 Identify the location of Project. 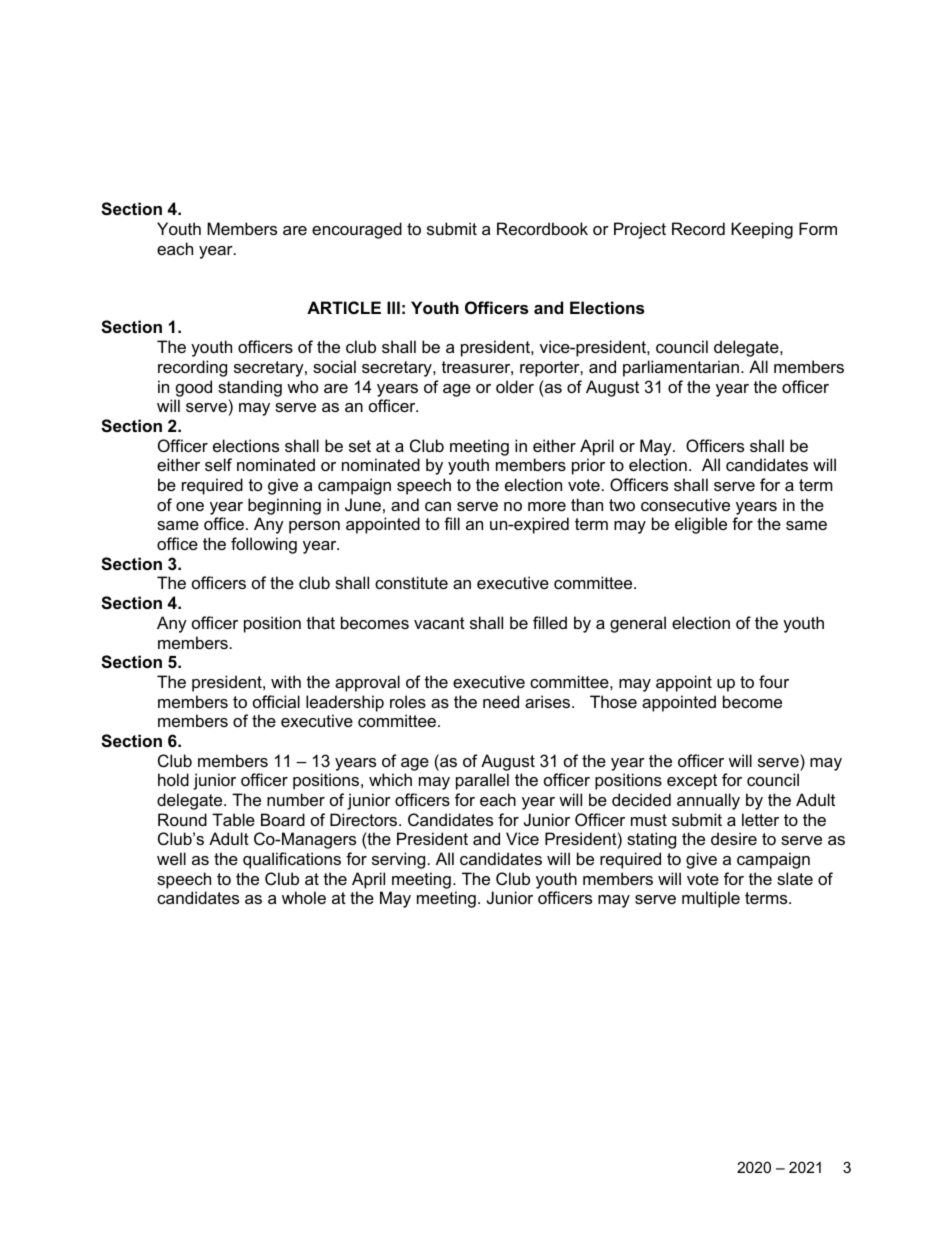
(640, 230).
